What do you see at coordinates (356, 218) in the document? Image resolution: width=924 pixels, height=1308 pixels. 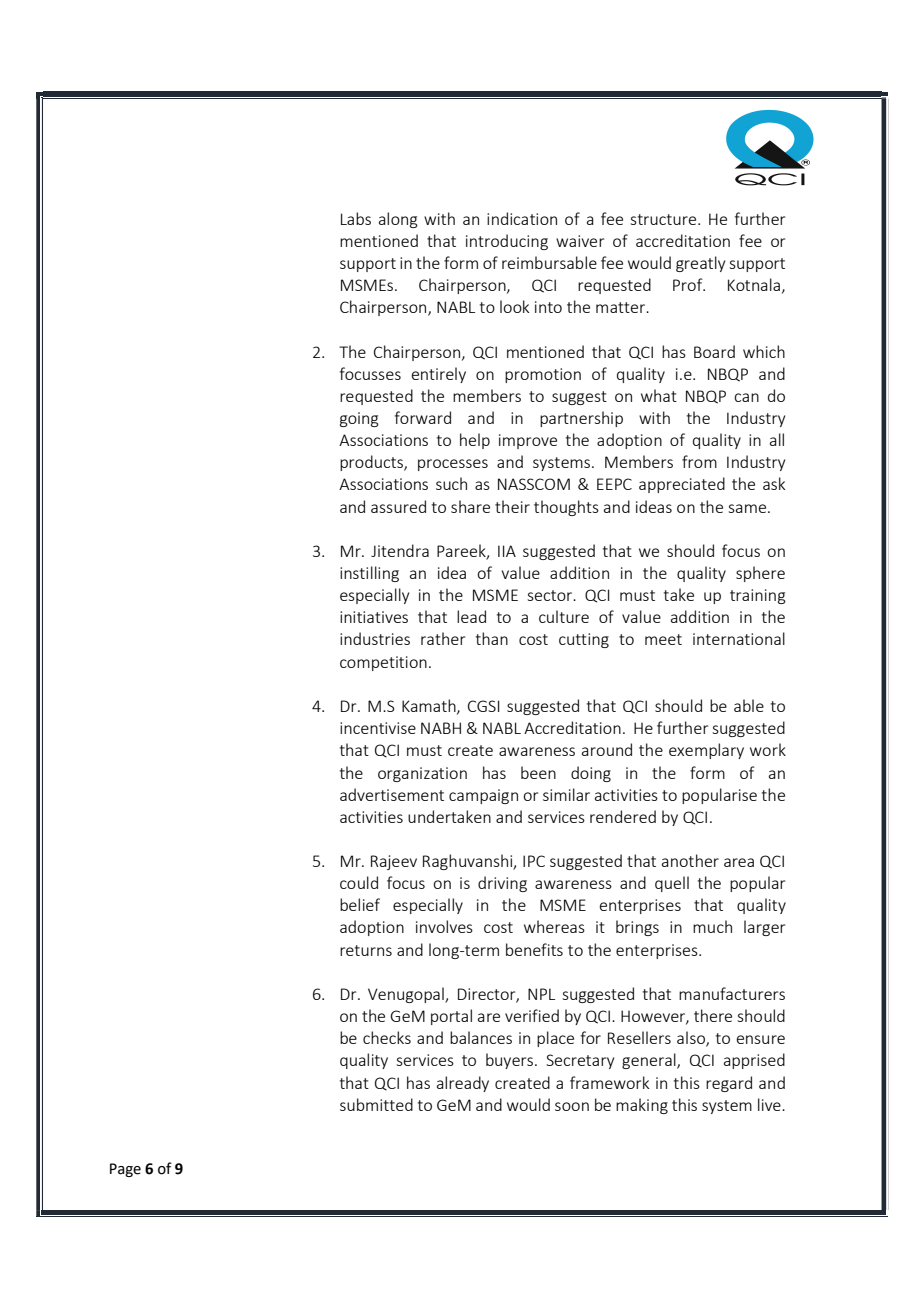 I see `Labs` at bounding box center [356, 218].
